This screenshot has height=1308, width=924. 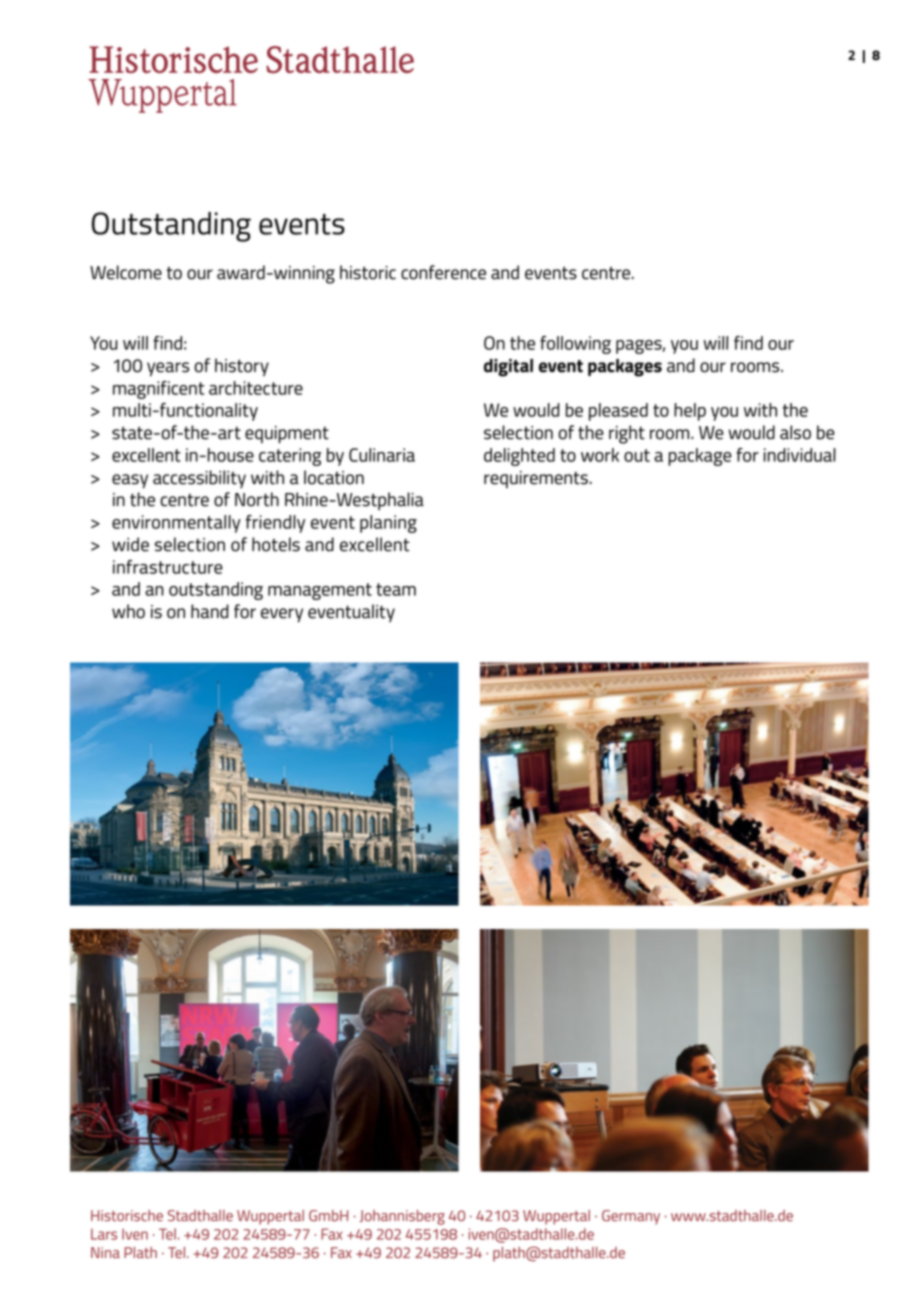 I want to click on requirements, so click(x=536, y=479).
